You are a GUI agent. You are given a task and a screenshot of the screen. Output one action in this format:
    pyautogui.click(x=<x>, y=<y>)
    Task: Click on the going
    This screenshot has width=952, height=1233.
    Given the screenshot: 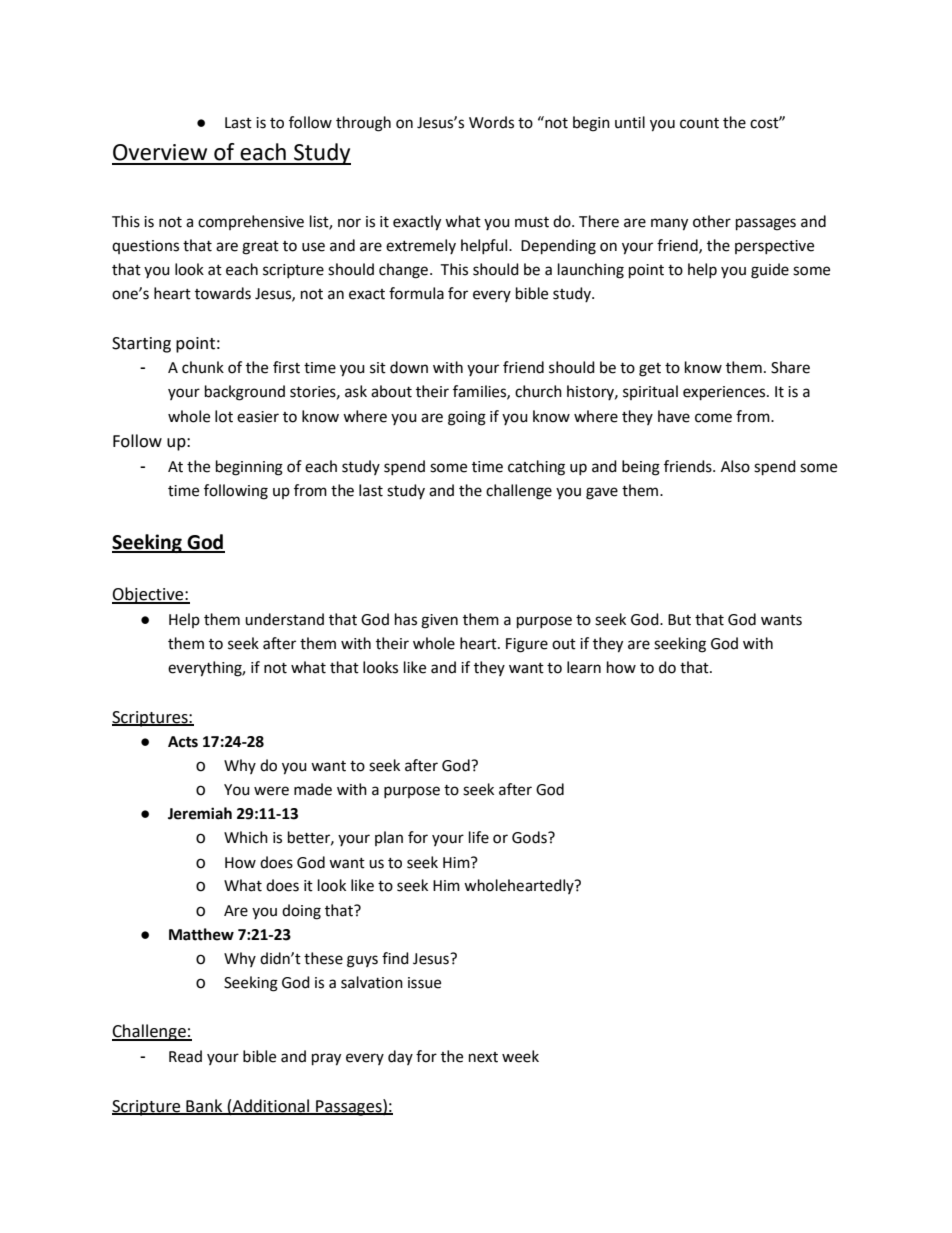 What is the action you would take?
    pyautogui.click(x=467, y=418)
